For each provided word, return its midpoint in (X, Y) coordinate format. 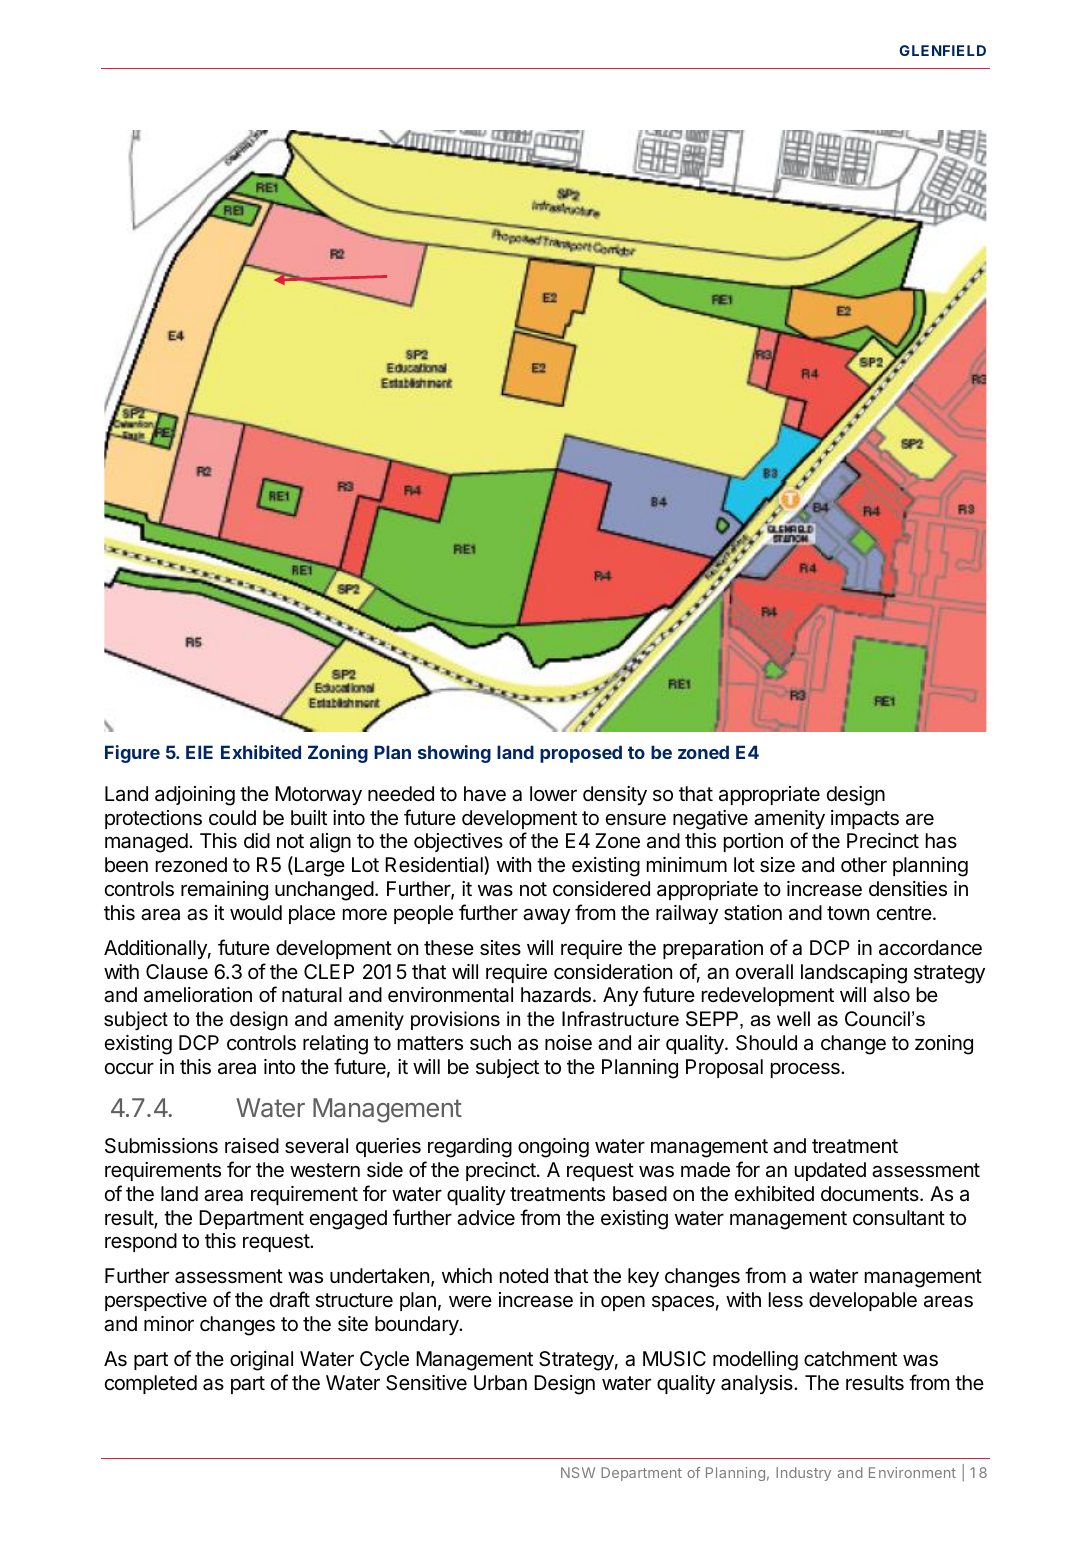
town (848, 913)
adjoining (195, 796)
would (256, 912)
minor (169, 1323)
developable (863, 1301)
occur (129, 1068)
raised (252, 1146)
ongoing (553, 1148)
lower (553, 793)
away (546, 916)
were (470, 1301)
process (806, 1070)
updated (830, 1171)
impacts (865, 819)
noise (568, 1043)
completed (151, 1384)
